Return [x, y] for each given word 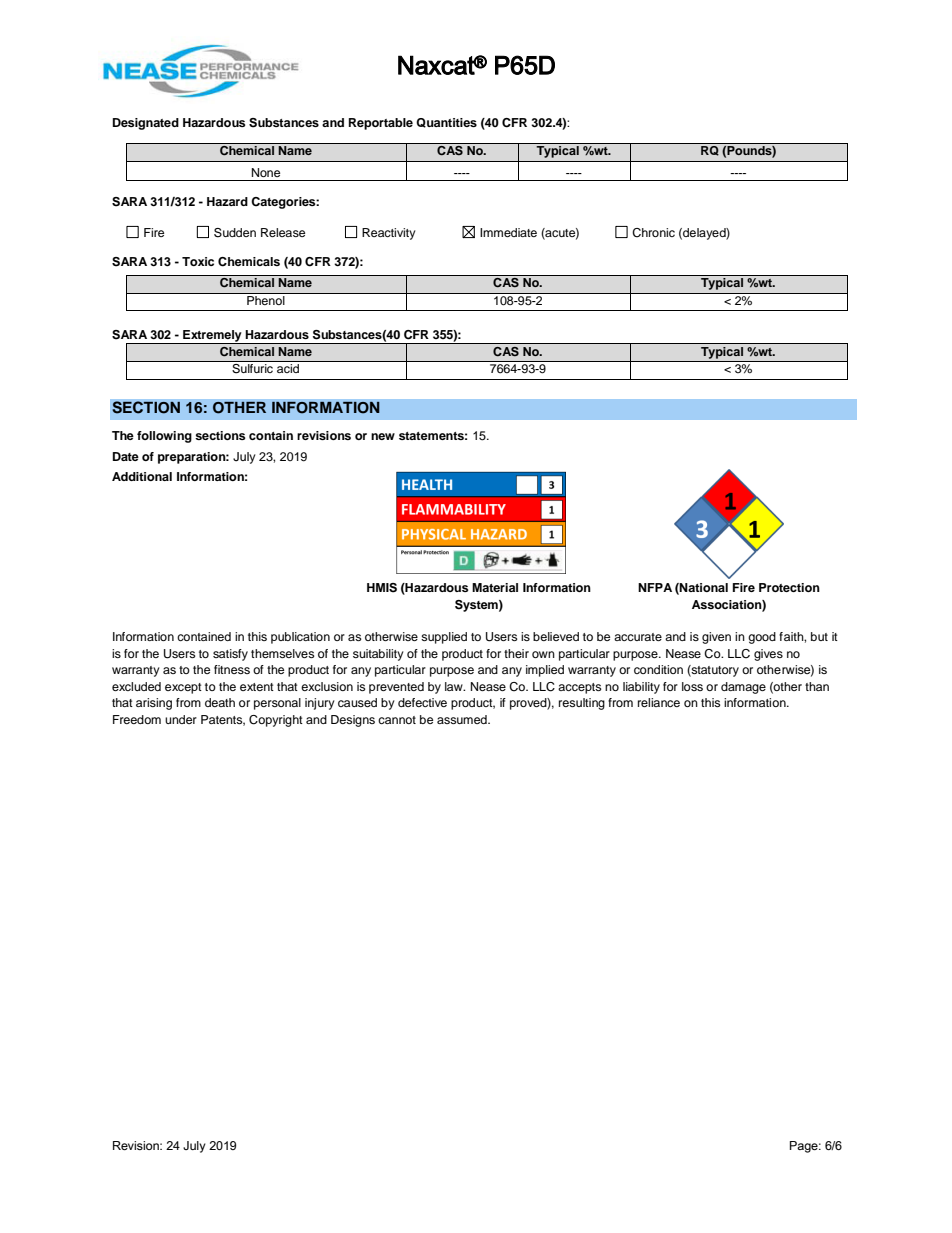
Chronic [653, 233]
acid [288, 368]
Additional [142, 476]
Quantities [446, 123]
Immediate [508, 232]
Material [495, 587]
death [220, 702]
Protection [789, 587]
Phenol [266, 299]
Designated [146, 124]
